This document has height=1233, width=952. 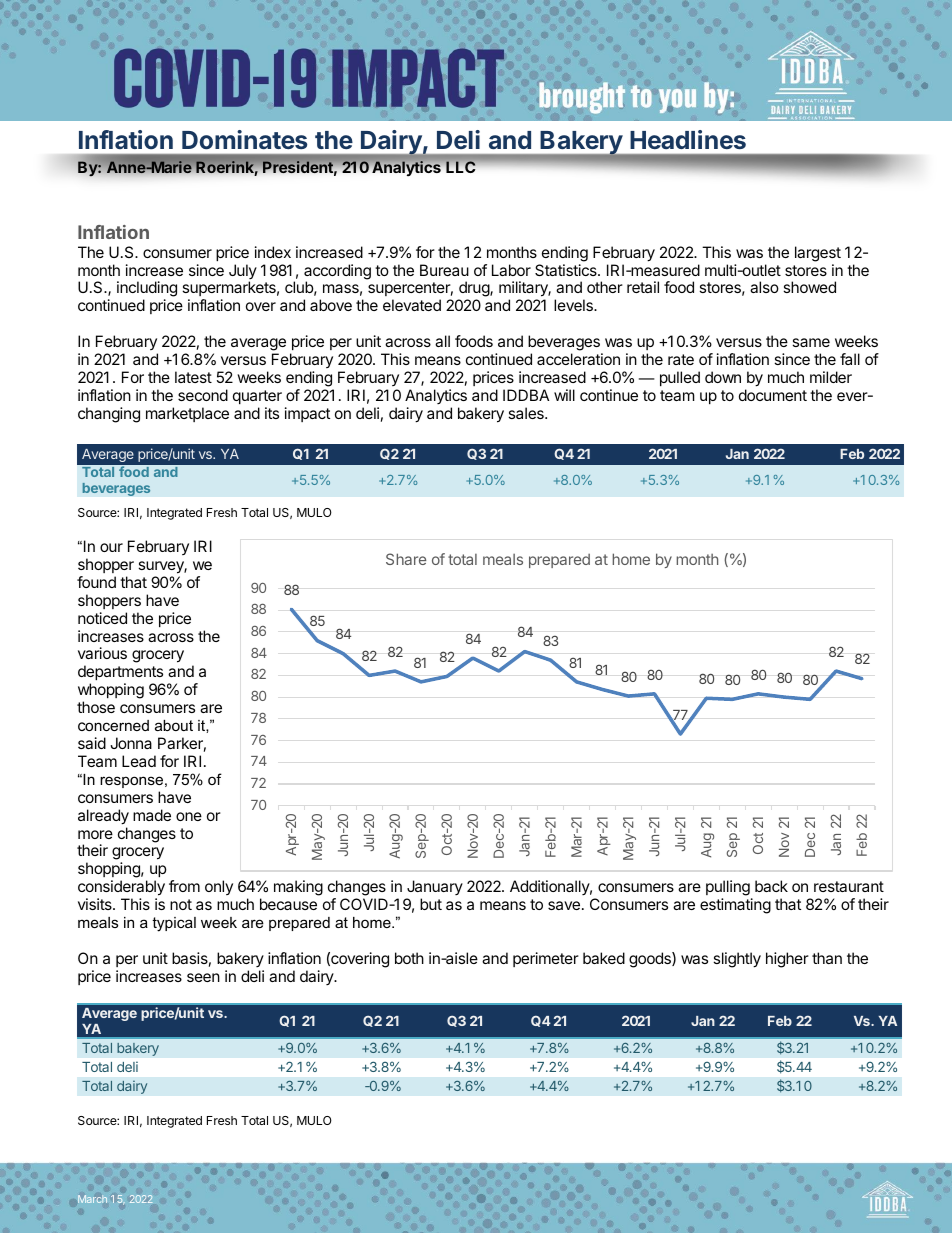 I want to click on Dominates, so click(x=244, y=139).
